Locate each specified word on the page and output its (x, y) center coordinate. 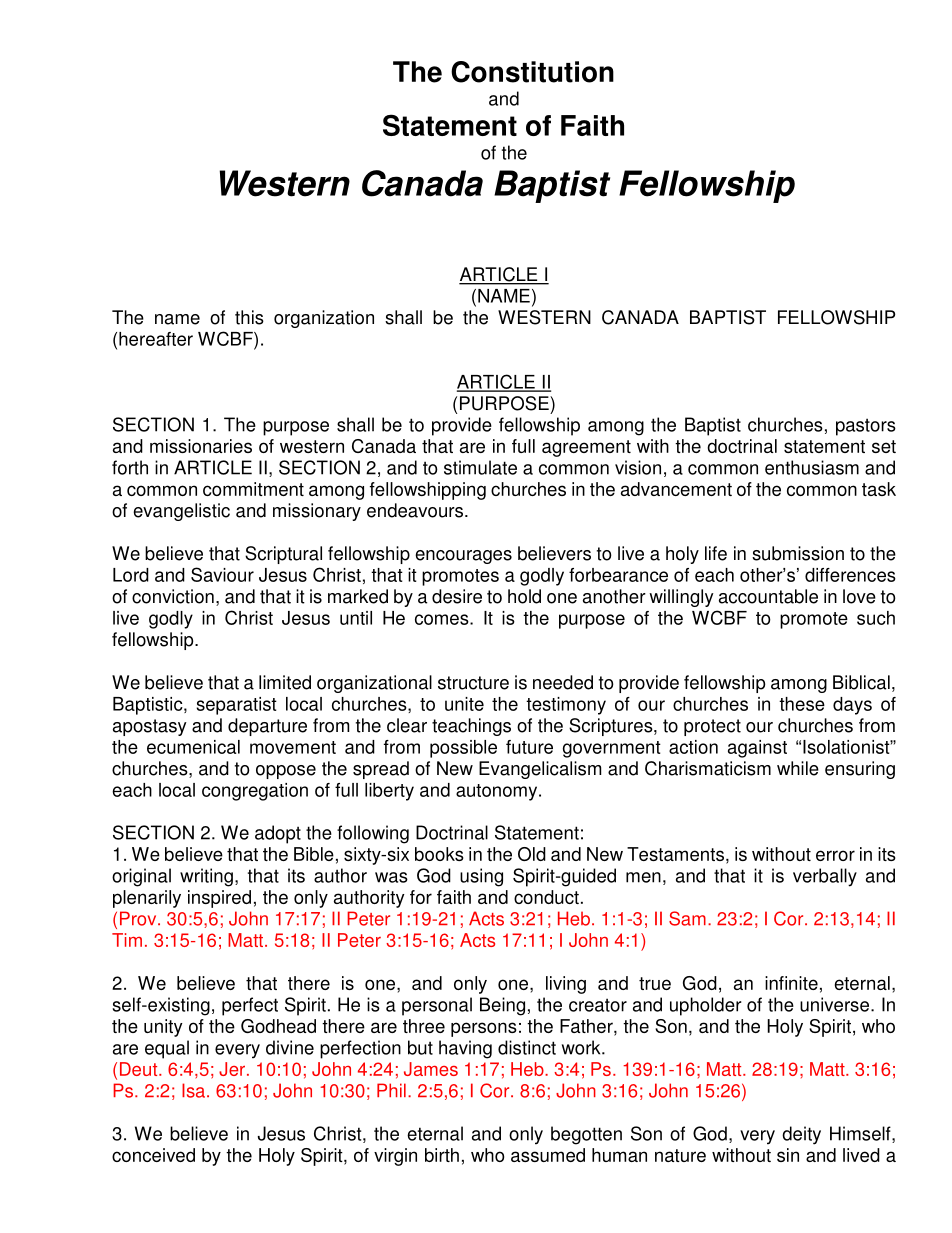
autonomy (498, 792)
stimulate (480, 467)
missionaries (201, 446)
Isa (195, 1090)
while (798, 768)
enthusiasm (812, 467)
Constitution (532, 72)
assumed (548, 1155)
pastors (866, 427)
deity (801, 1135)
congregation (255, 792)
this (249, 317)
